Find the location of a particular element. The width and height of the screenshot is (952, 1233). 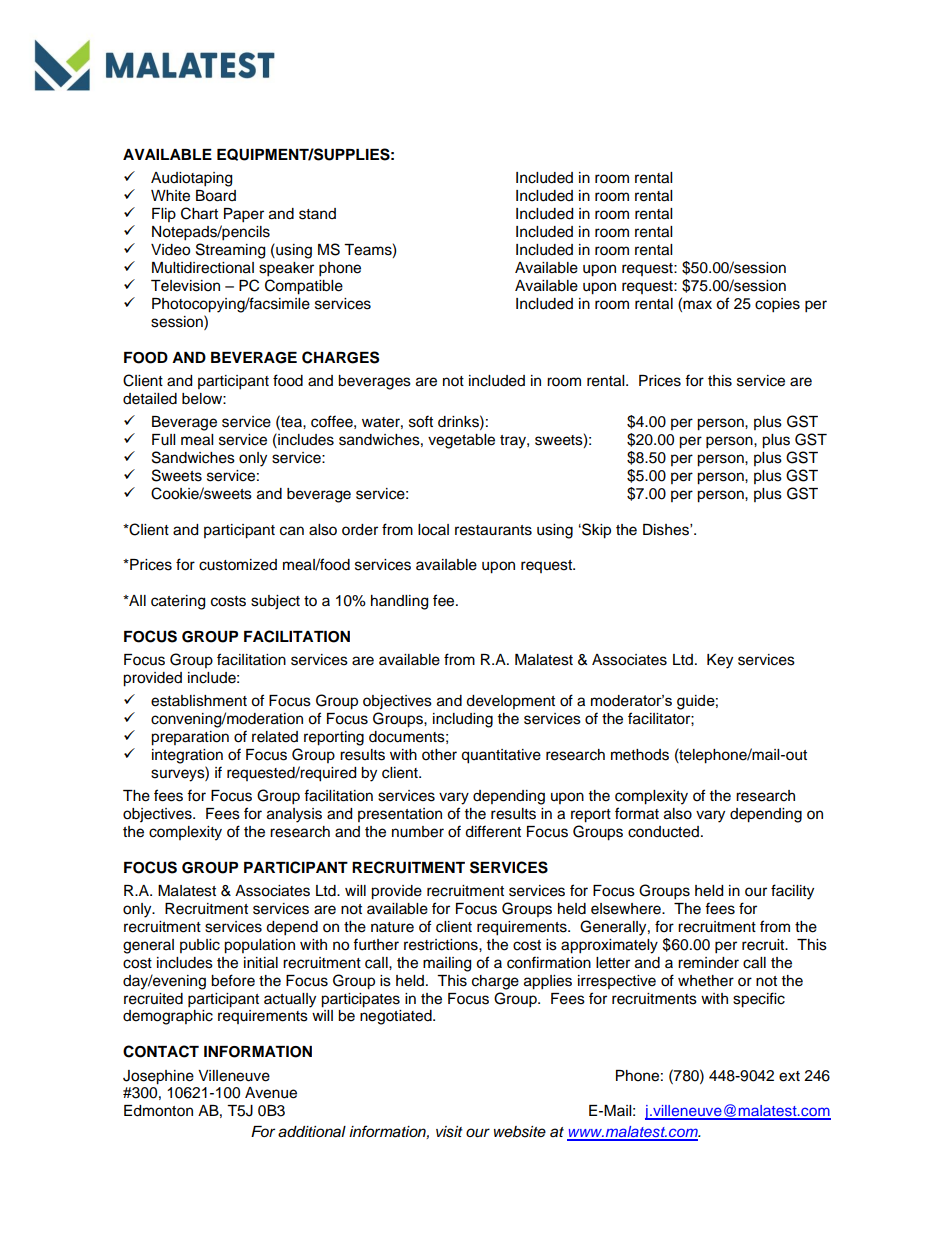

development is located at coordinates (510, 702).
